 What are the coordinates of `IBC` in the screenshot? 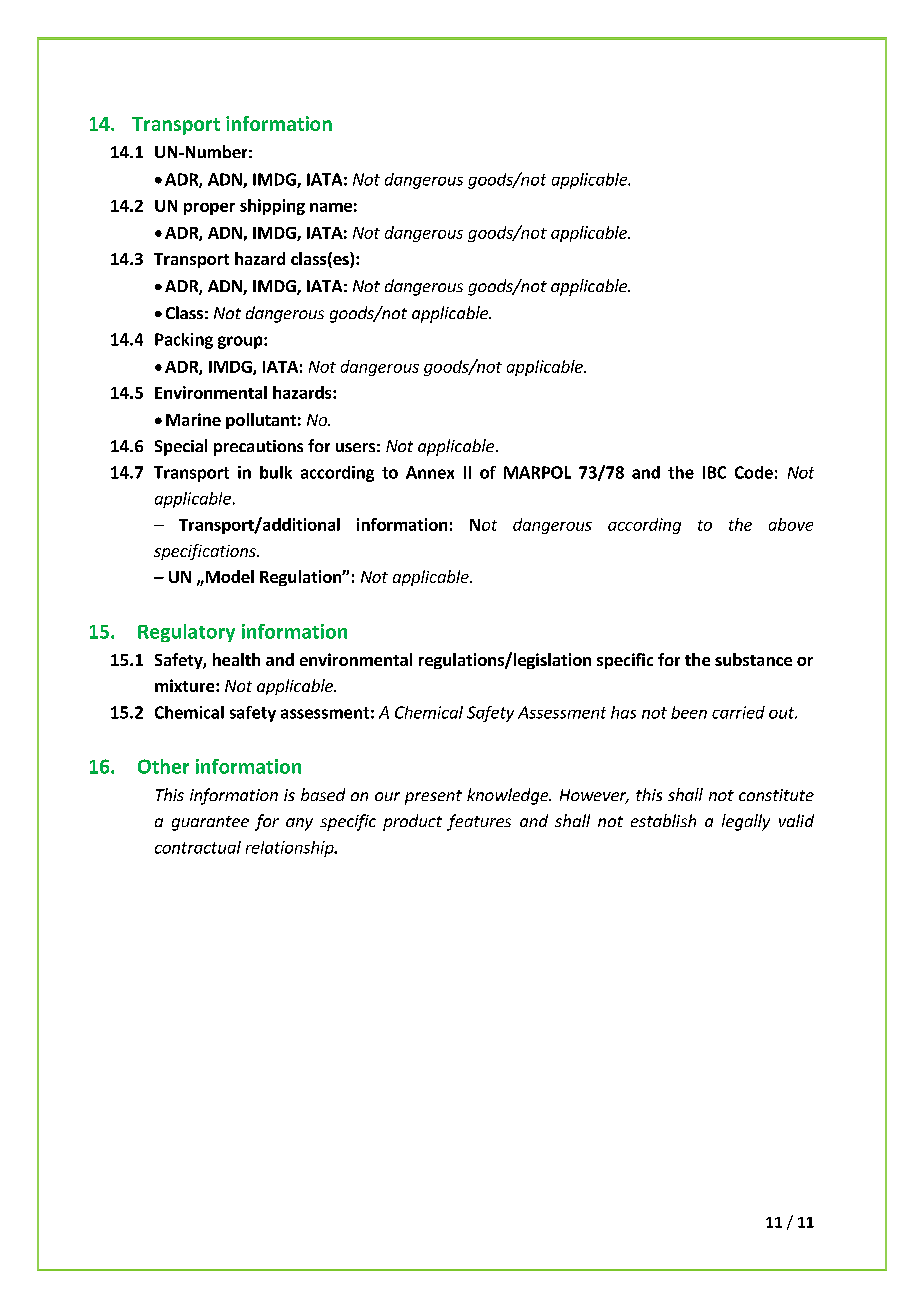 It's located at (714, 472).
